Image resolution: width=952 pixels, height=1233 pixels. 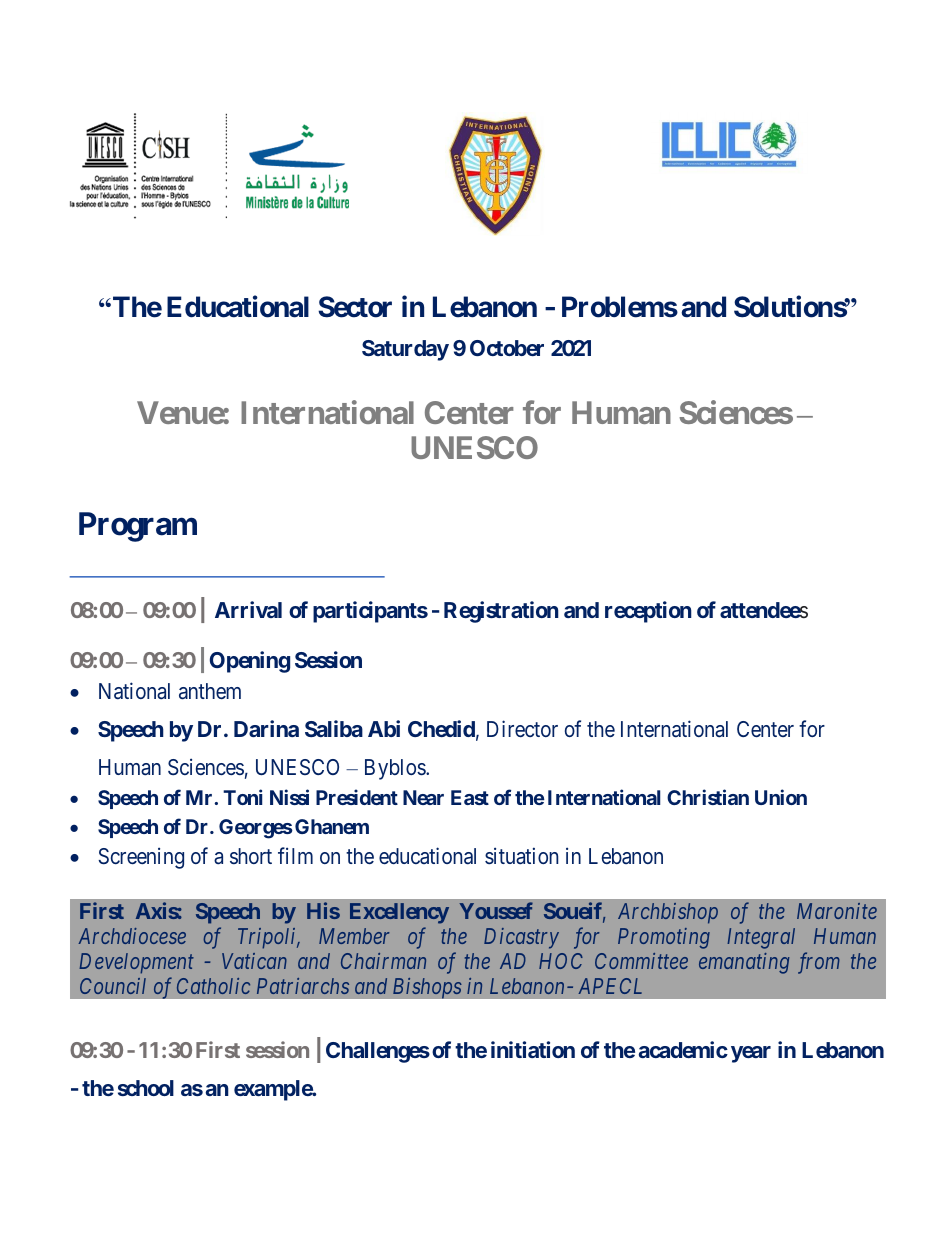 What do you see at coordinates (355, 307) in the screenshot?
I see `Sector` at bounding box center [355, 307].
